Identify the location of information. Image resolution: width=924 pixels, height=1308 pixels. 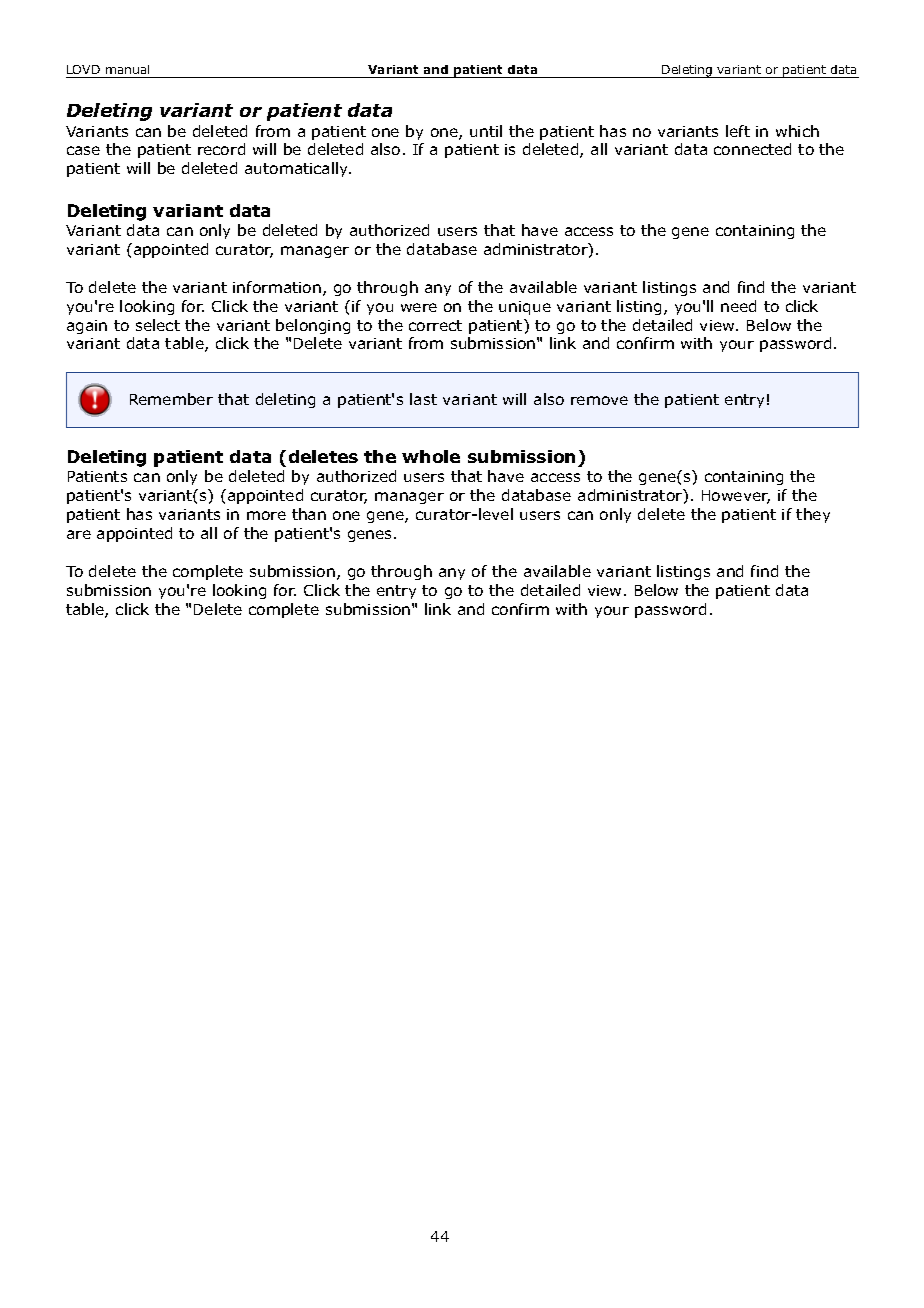
(277, 287).
